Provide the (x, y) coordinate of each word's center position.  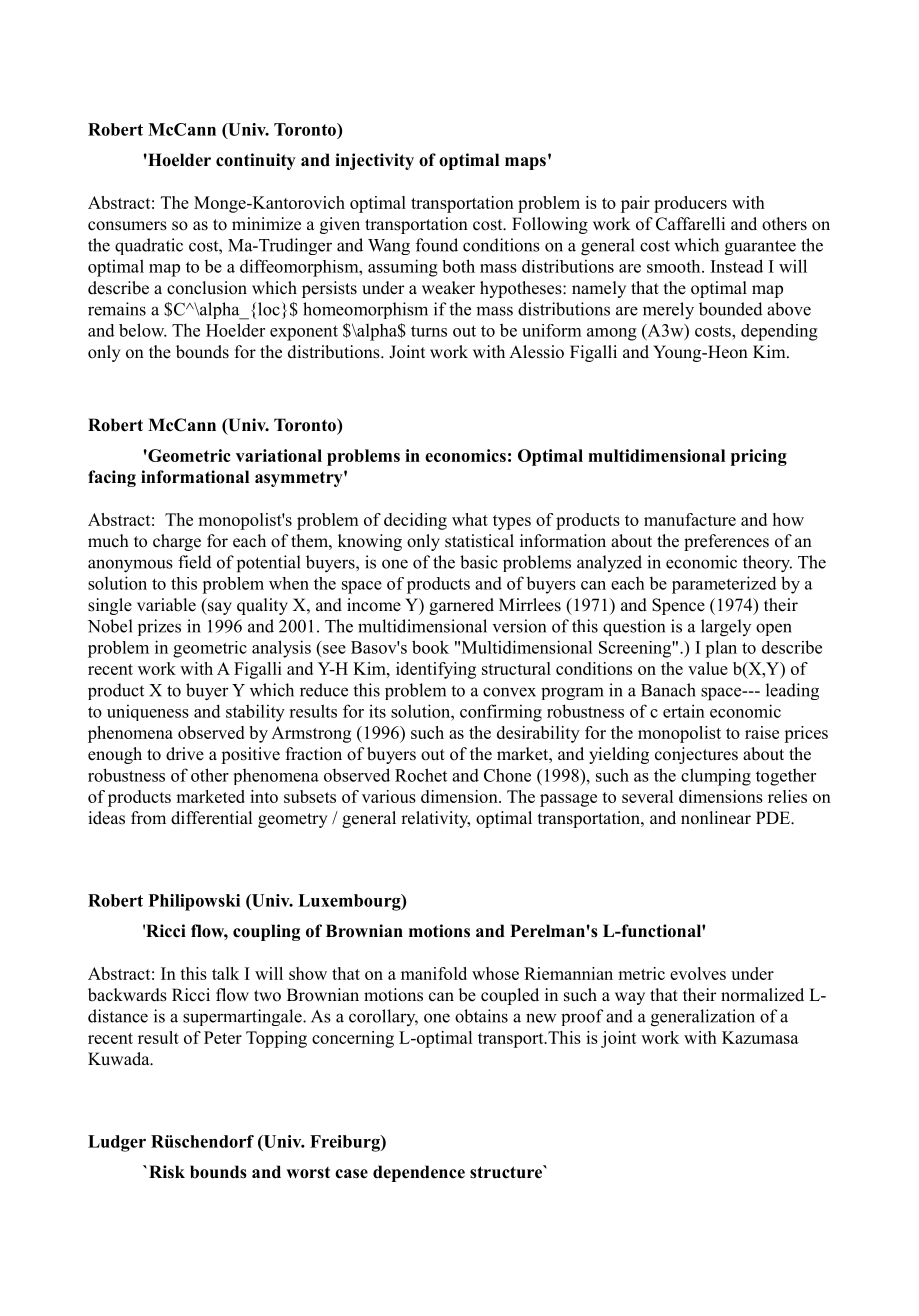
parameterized (724, 585)
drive (185, 754)
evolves (698, 973)
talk (225, 973)
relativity (435, 819)
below (143, 330)
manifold (434, 973)
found (437, 245)
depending (779, 332)
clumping (716, 777)
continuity (256, 161)
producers (690, 204)
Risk (167, 1171)
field (195, 562)
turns (429, 331)
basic (479, 562)
